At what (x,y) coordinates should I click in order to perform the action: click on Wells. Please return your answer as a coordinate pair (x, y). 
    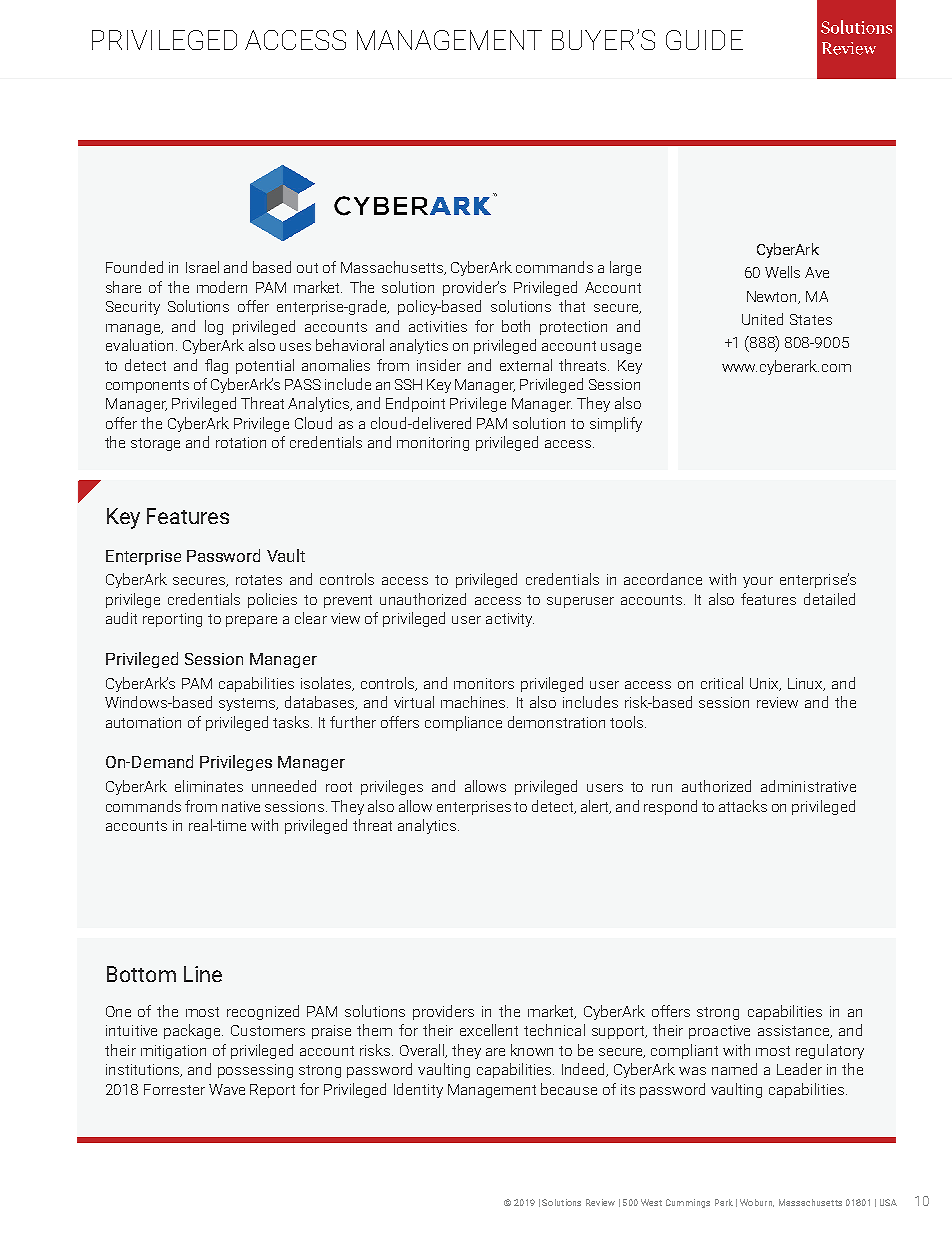
    Looking at the image, I should click on (782, 272).
